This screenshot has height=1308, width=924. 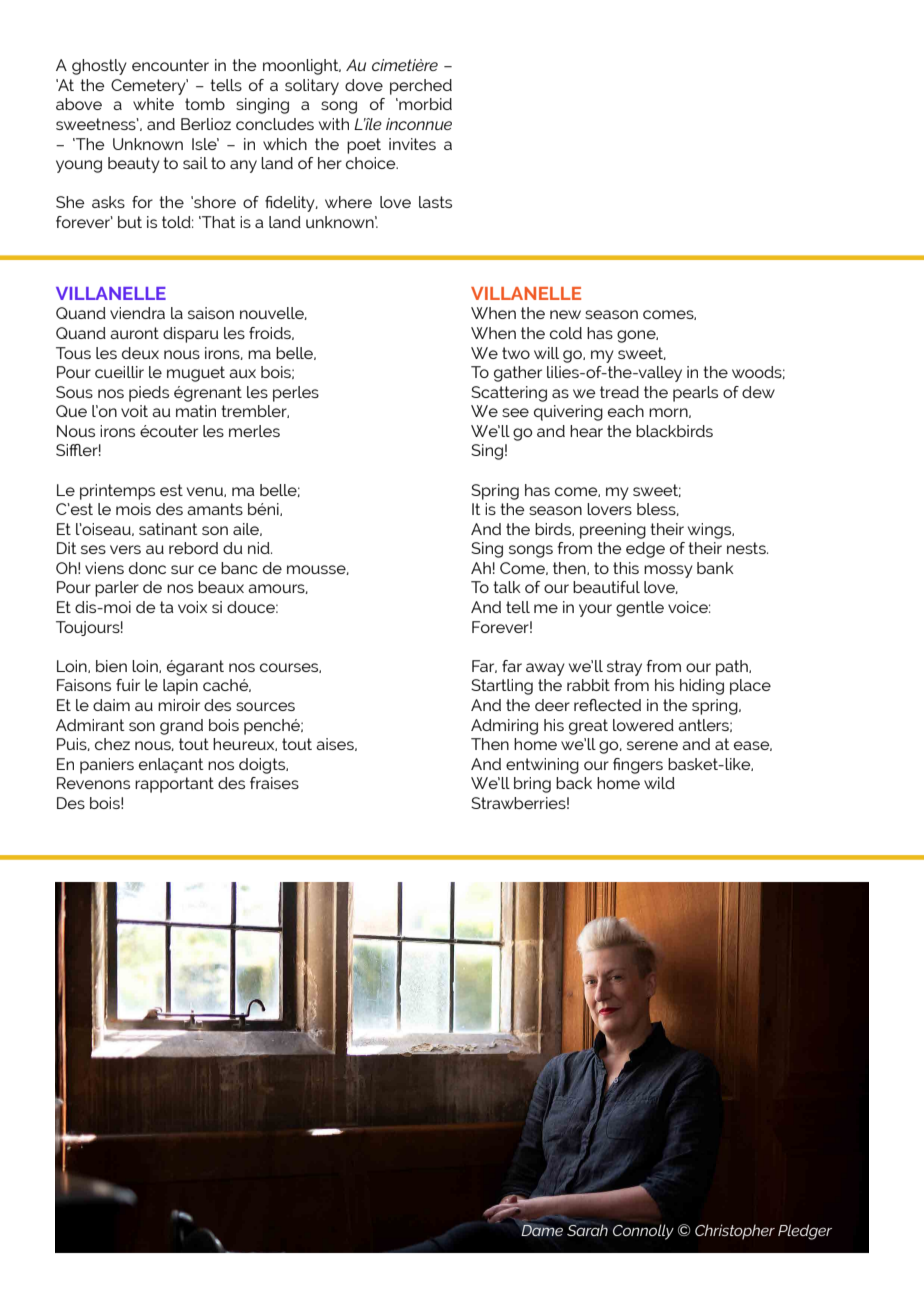 I want to click on invites, so click(x=412, y=144).
